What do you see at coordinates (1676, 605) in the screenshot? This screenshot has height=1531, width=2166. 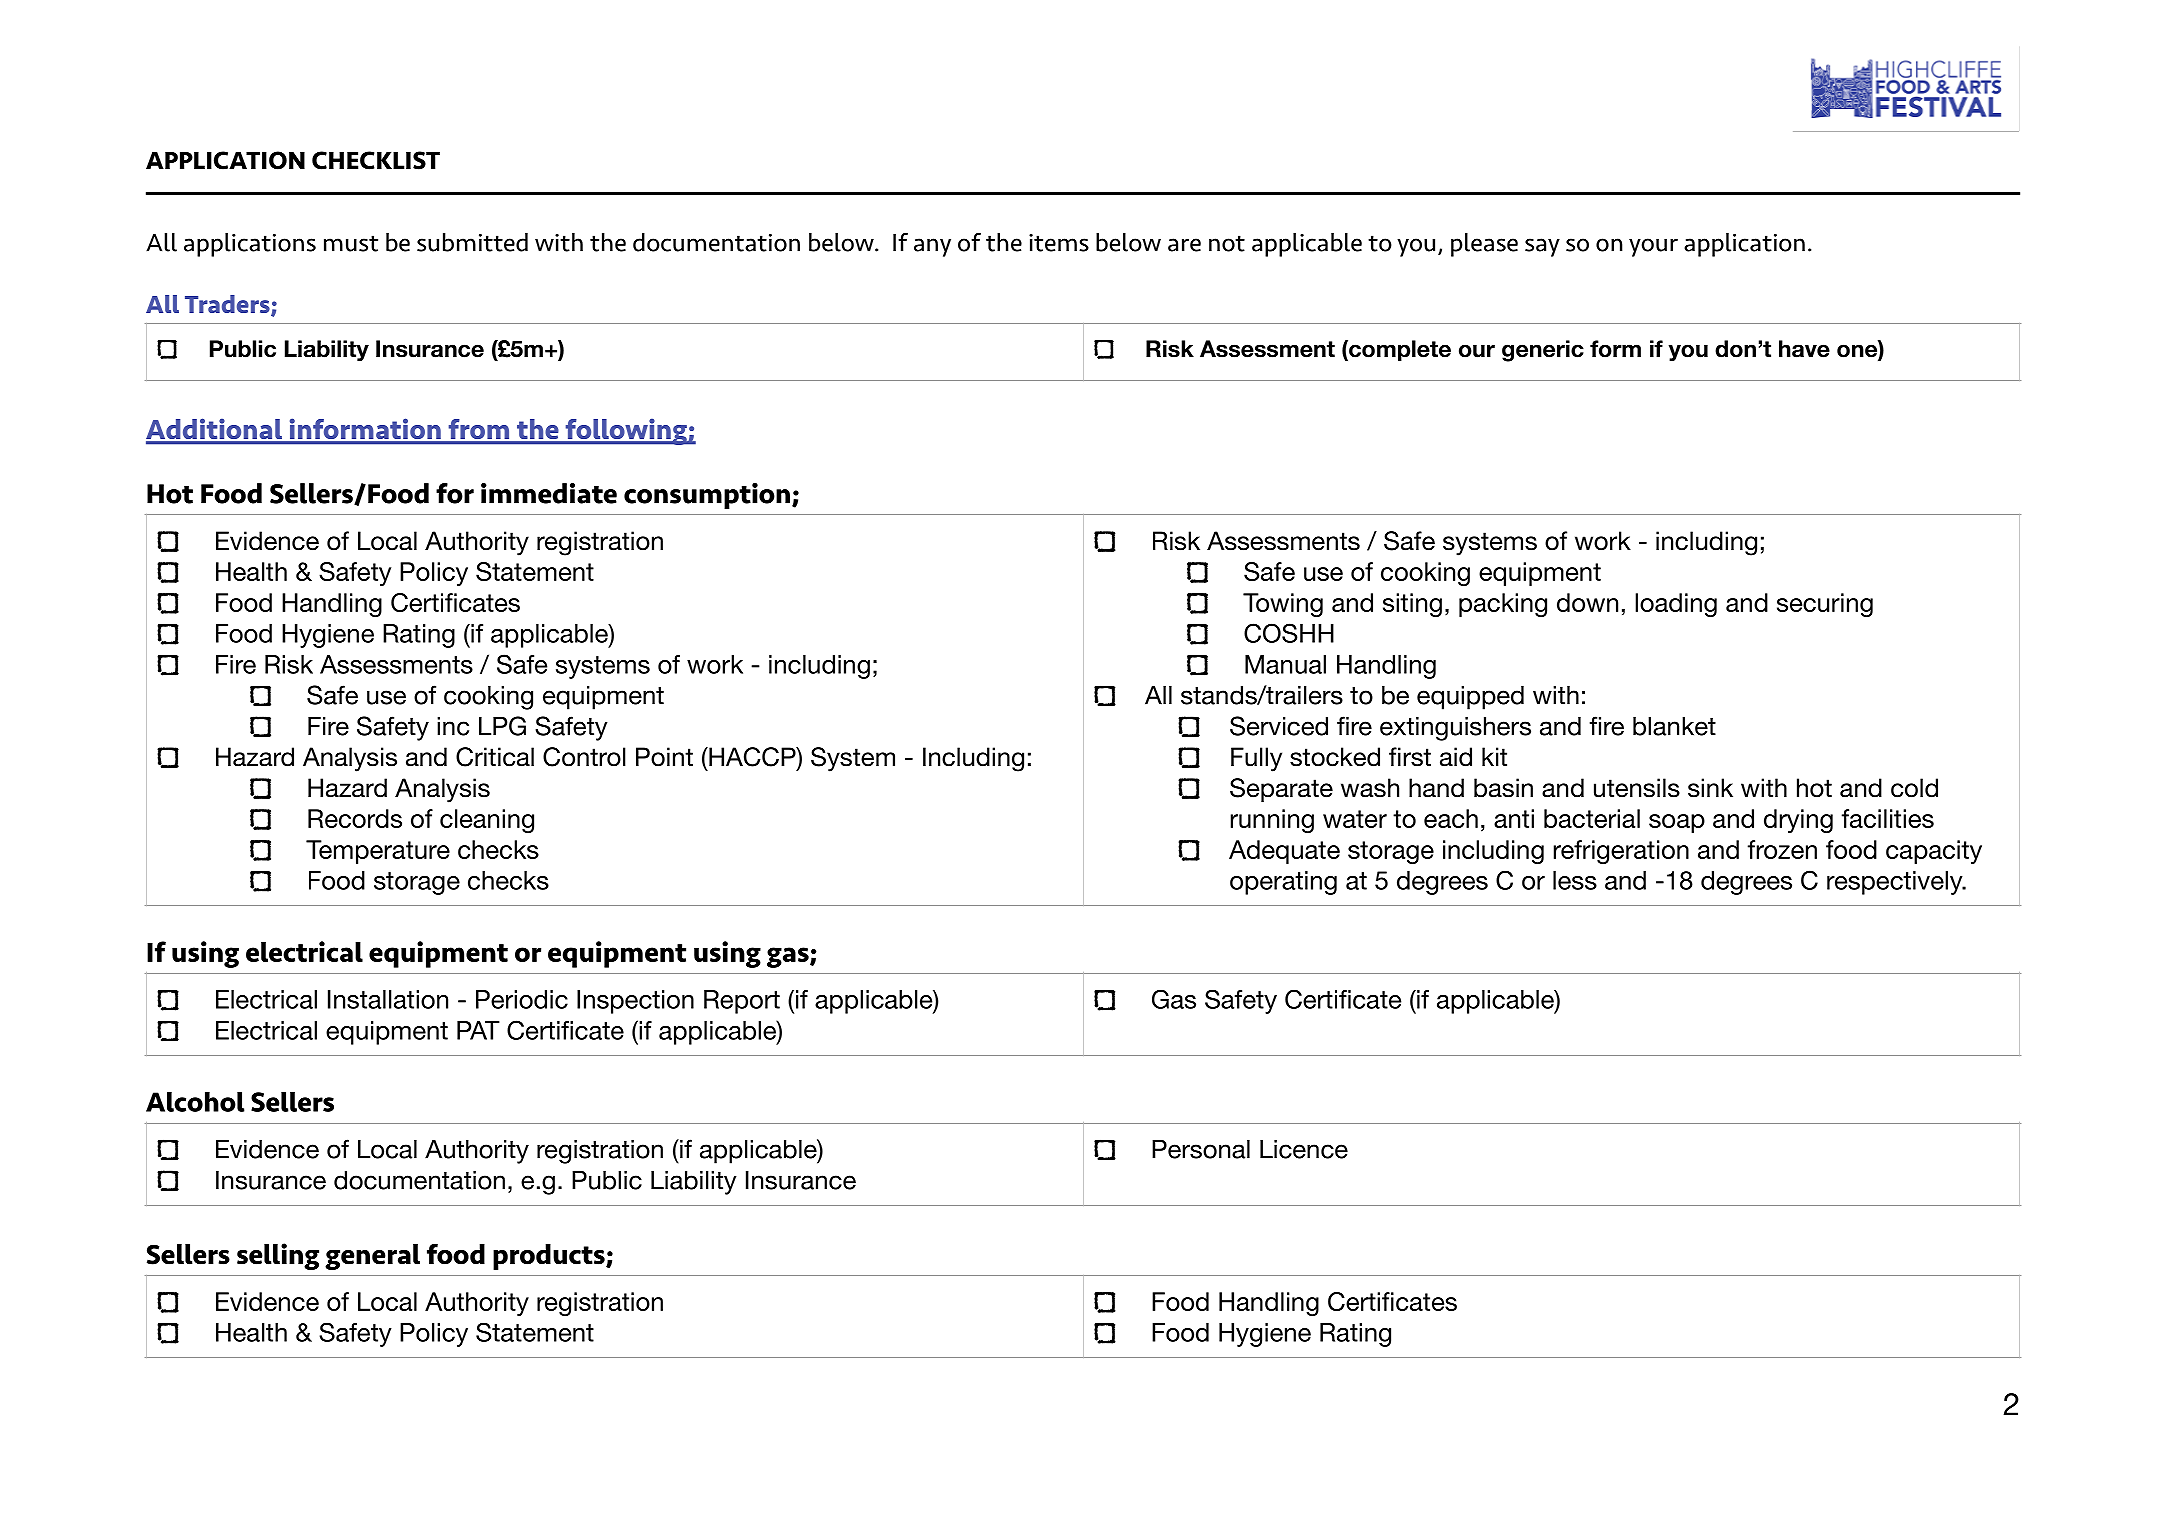 I see `loading` at bounding box center [1676, 605].
